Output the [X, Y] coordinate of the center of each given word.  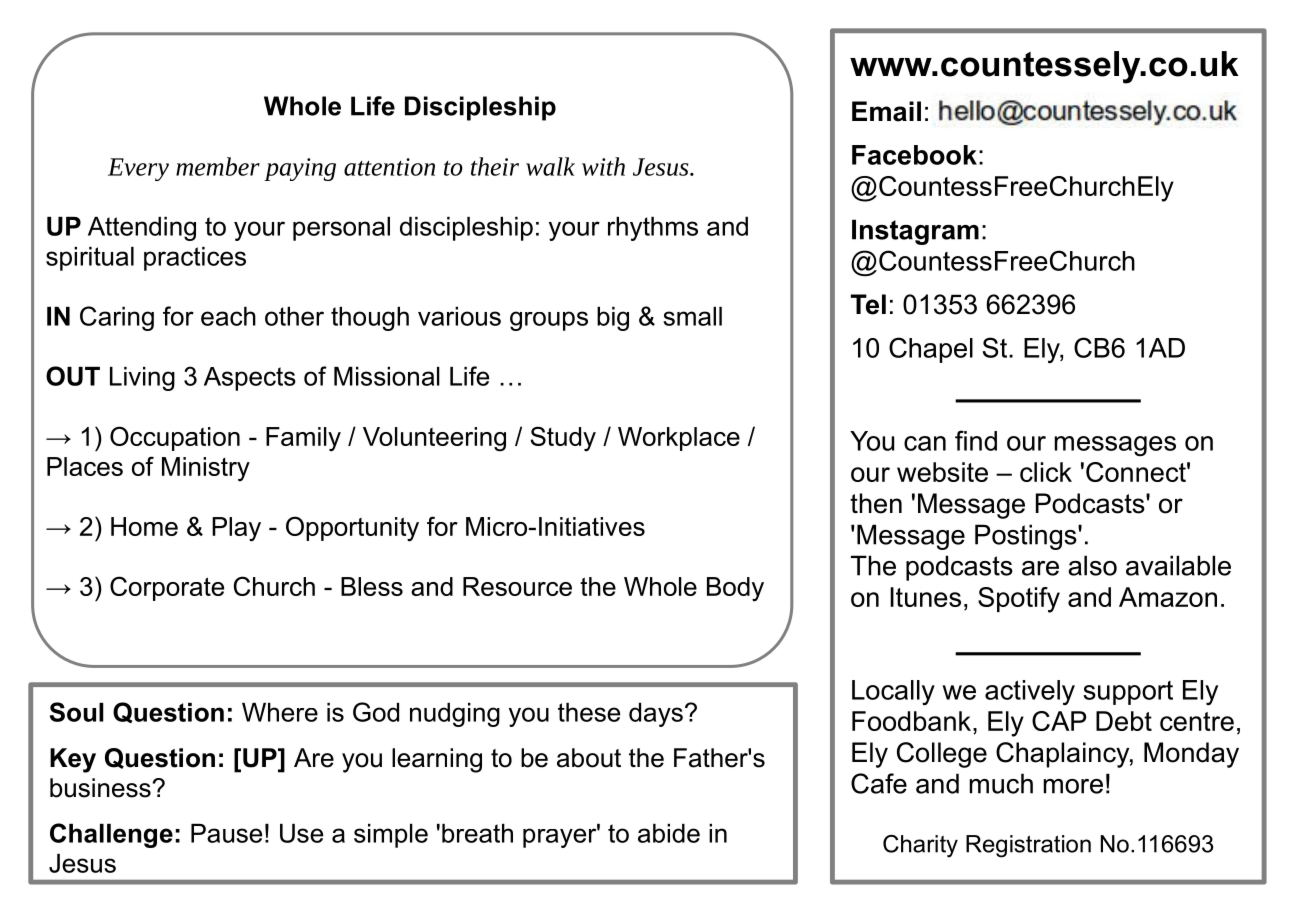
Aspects [250, 379]
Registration [1028, 846]
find [976, 440]
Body [735, 589]
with [603, 166]
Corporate [167, 588]
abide [669, 833]
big [613, 319]
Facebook [914, 155]
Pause [226, 833]
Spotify [1019, 600]
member [218, 166]
